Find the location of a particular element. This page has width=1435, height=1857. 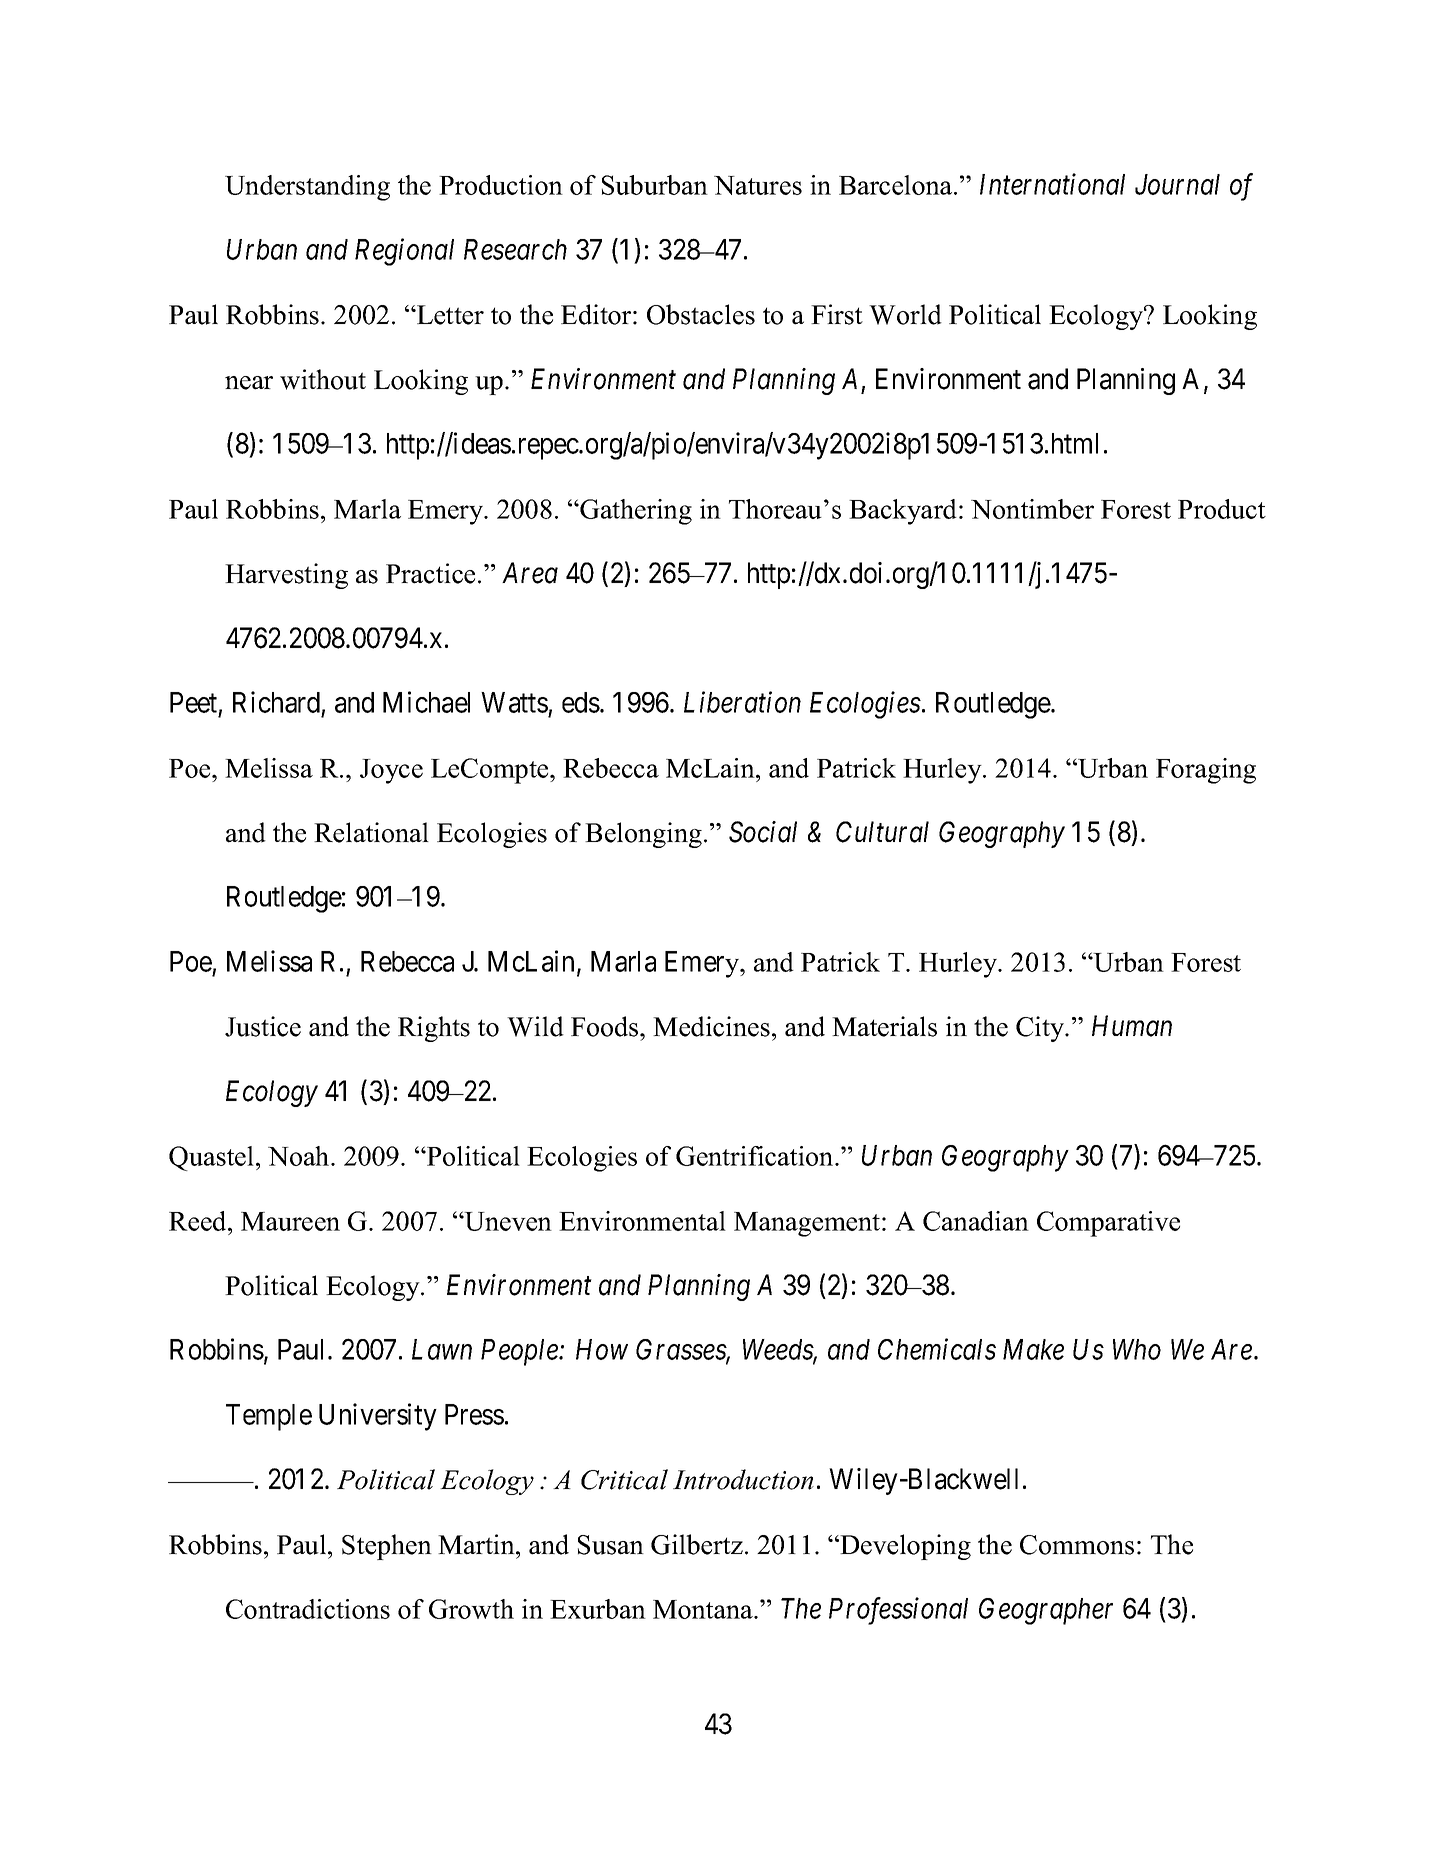

Michael is located at coordinates (426, 702).
